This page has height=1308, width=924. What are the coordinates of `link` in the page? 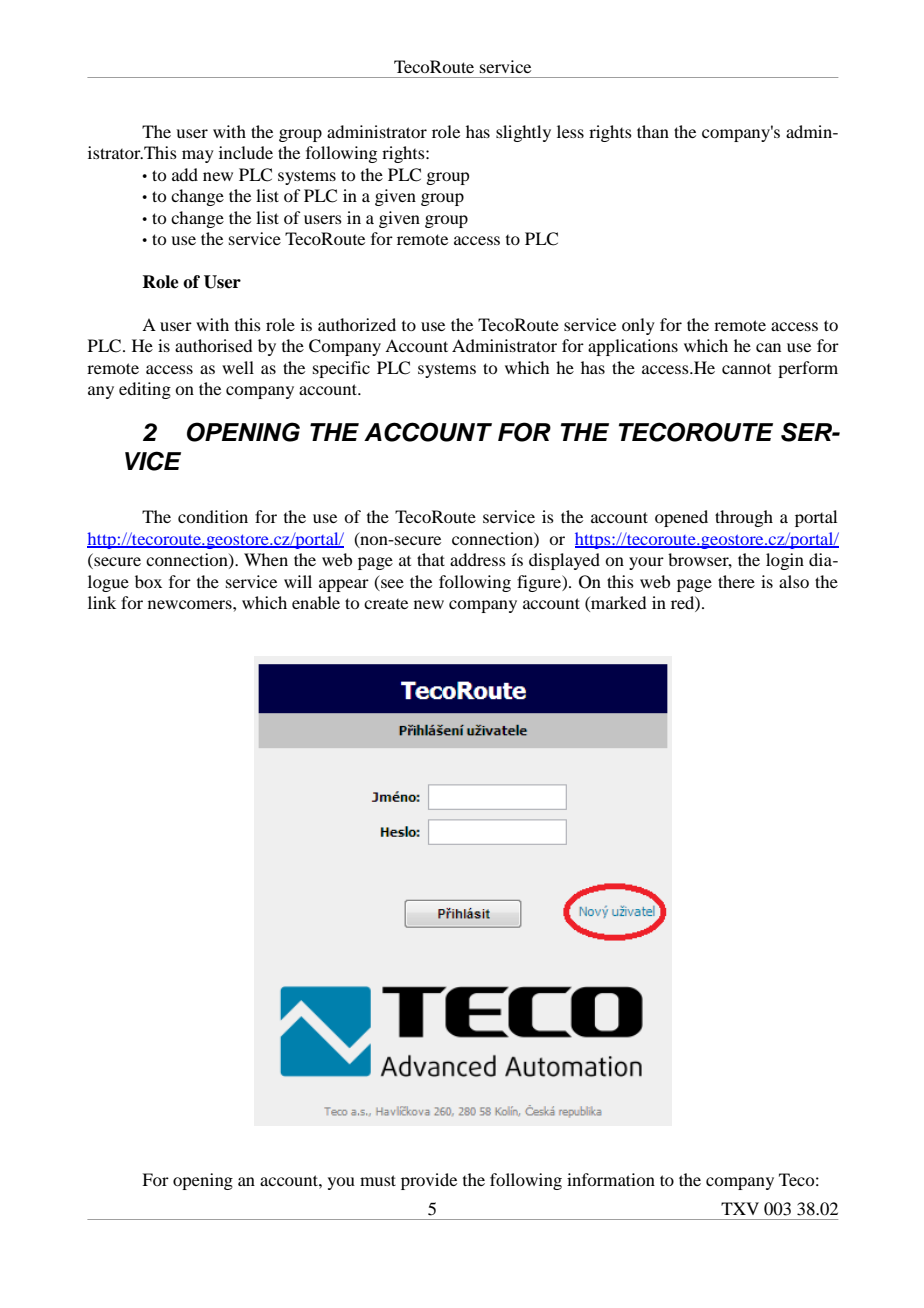 It's located at (102, 602).
